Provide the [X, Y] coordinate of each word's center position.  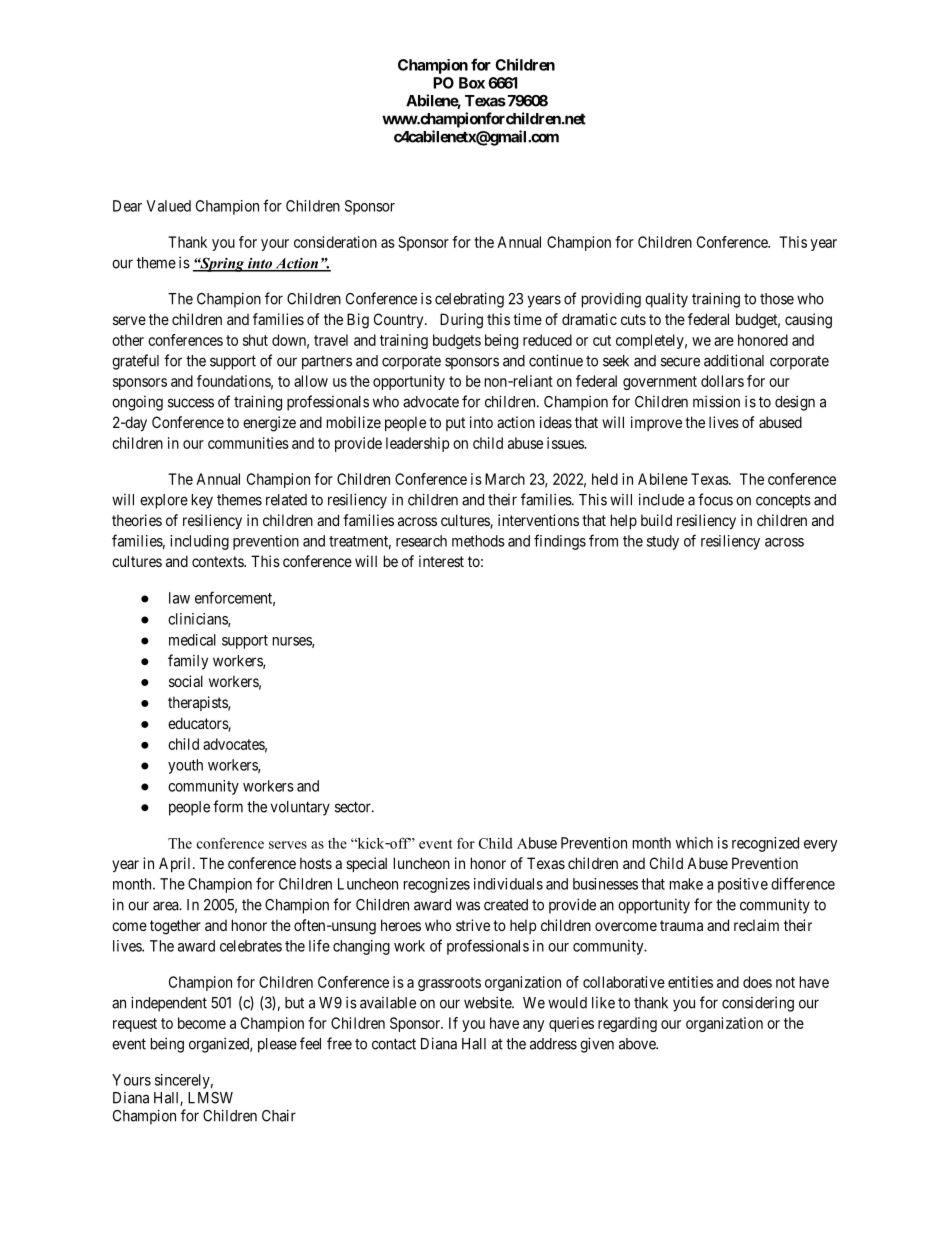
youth [185, 766]
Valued [168, 206]
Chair [279, 1115]
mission [716, 401]
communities [248, 443]
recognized [765, 844]
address [553, 1044]
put [455, 424]
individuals [508, 884]
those [777, 299]
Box [472, 83]
